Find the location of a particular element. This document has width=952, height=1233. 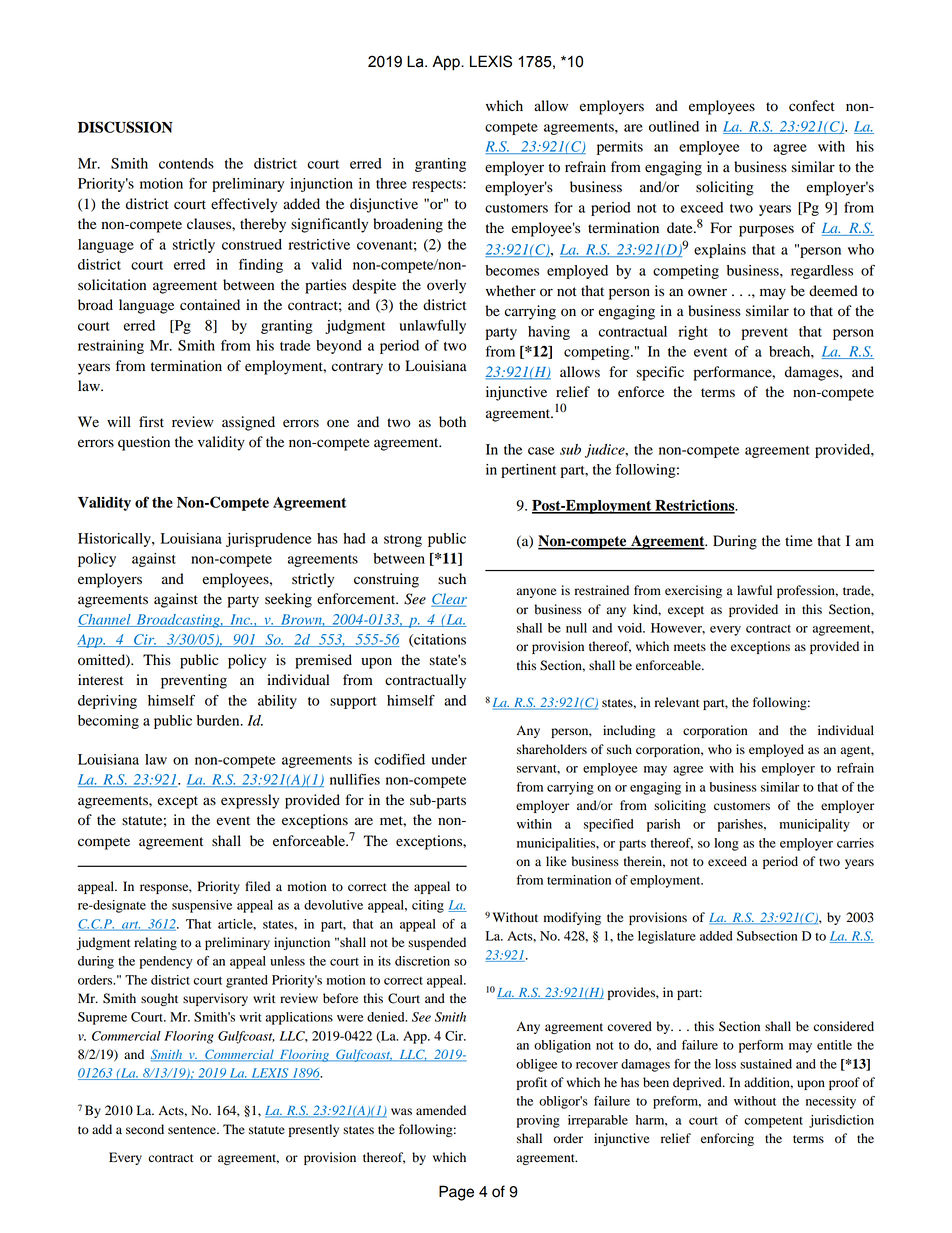

Page is located at coordinates (456, 1193).
